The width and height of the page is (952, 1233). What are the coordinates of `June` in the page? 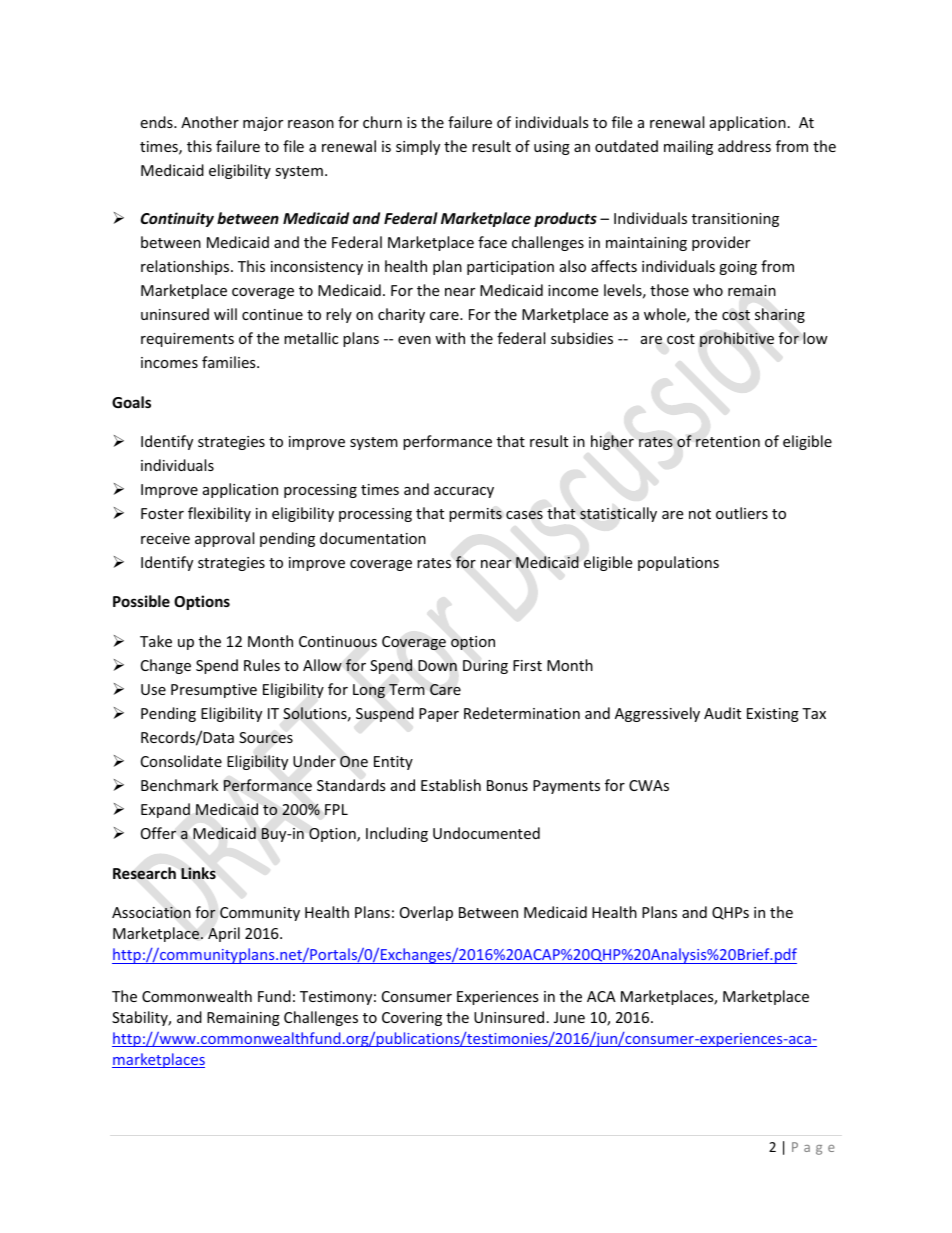 It's located at (569, 1017).
